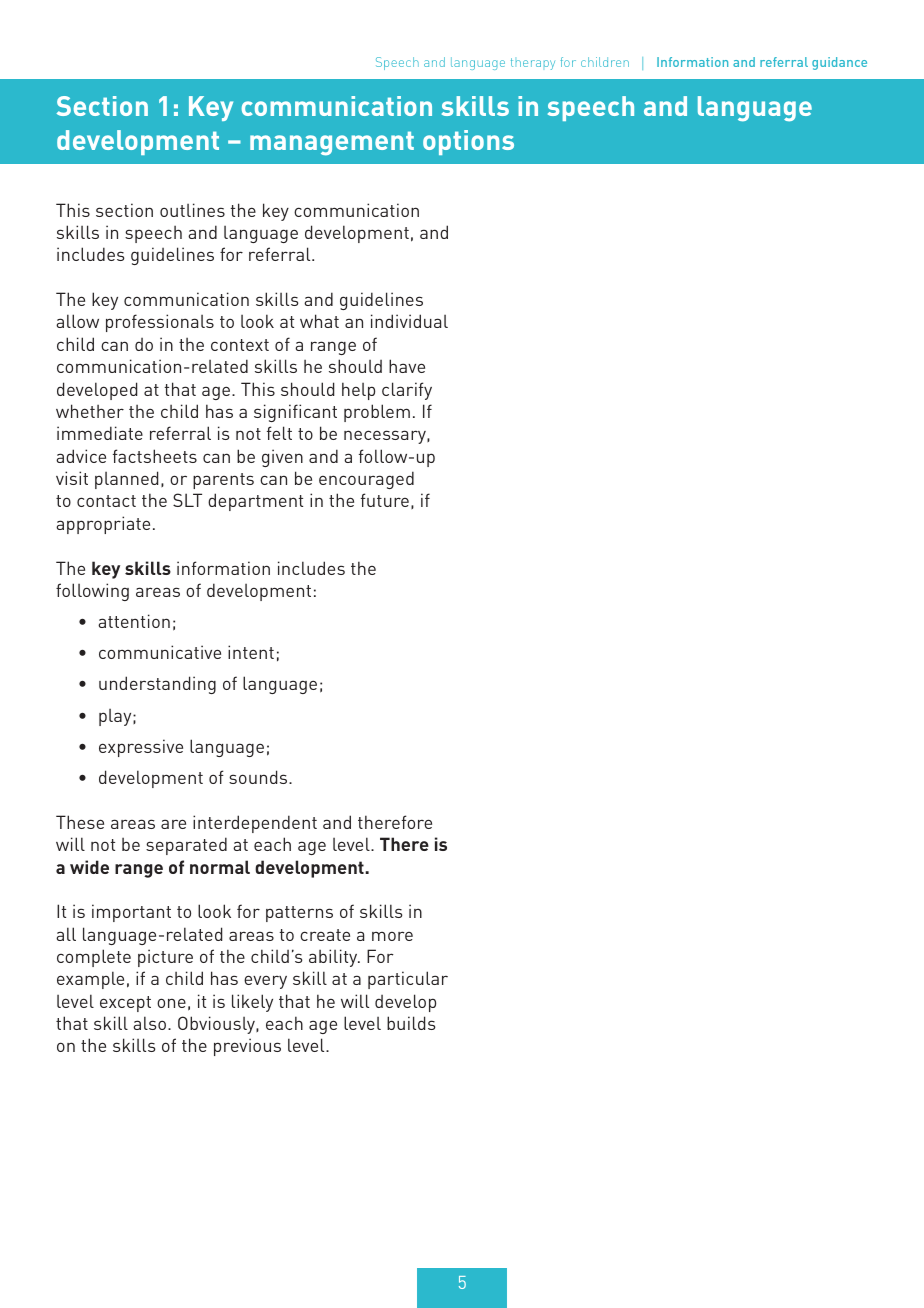 The height and width of the screenshot is (1308, 924). I want to click on builds, so click(411, 1023).
